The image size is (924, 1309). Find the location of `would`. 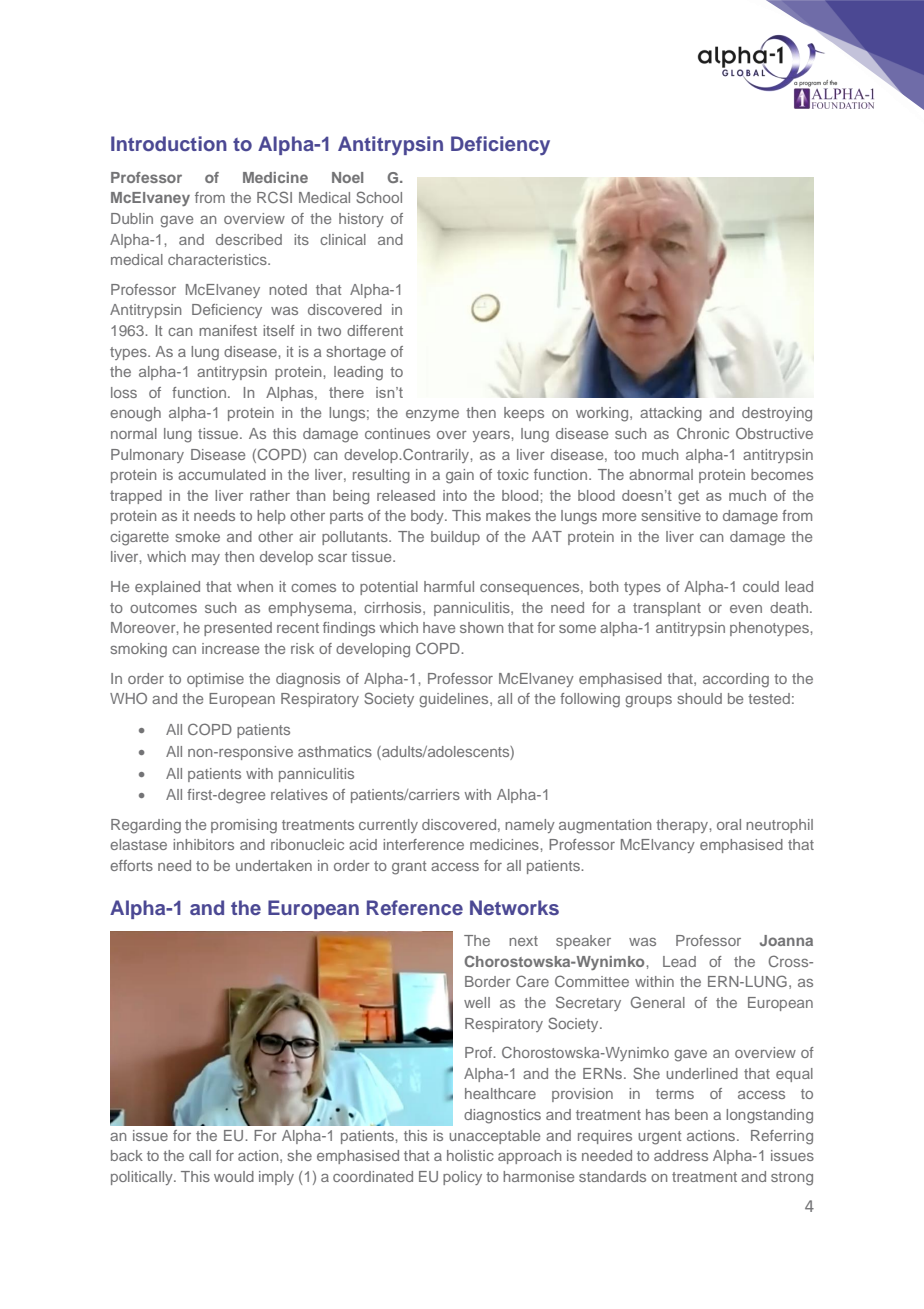

would is located at coordinates (234, 1176).
